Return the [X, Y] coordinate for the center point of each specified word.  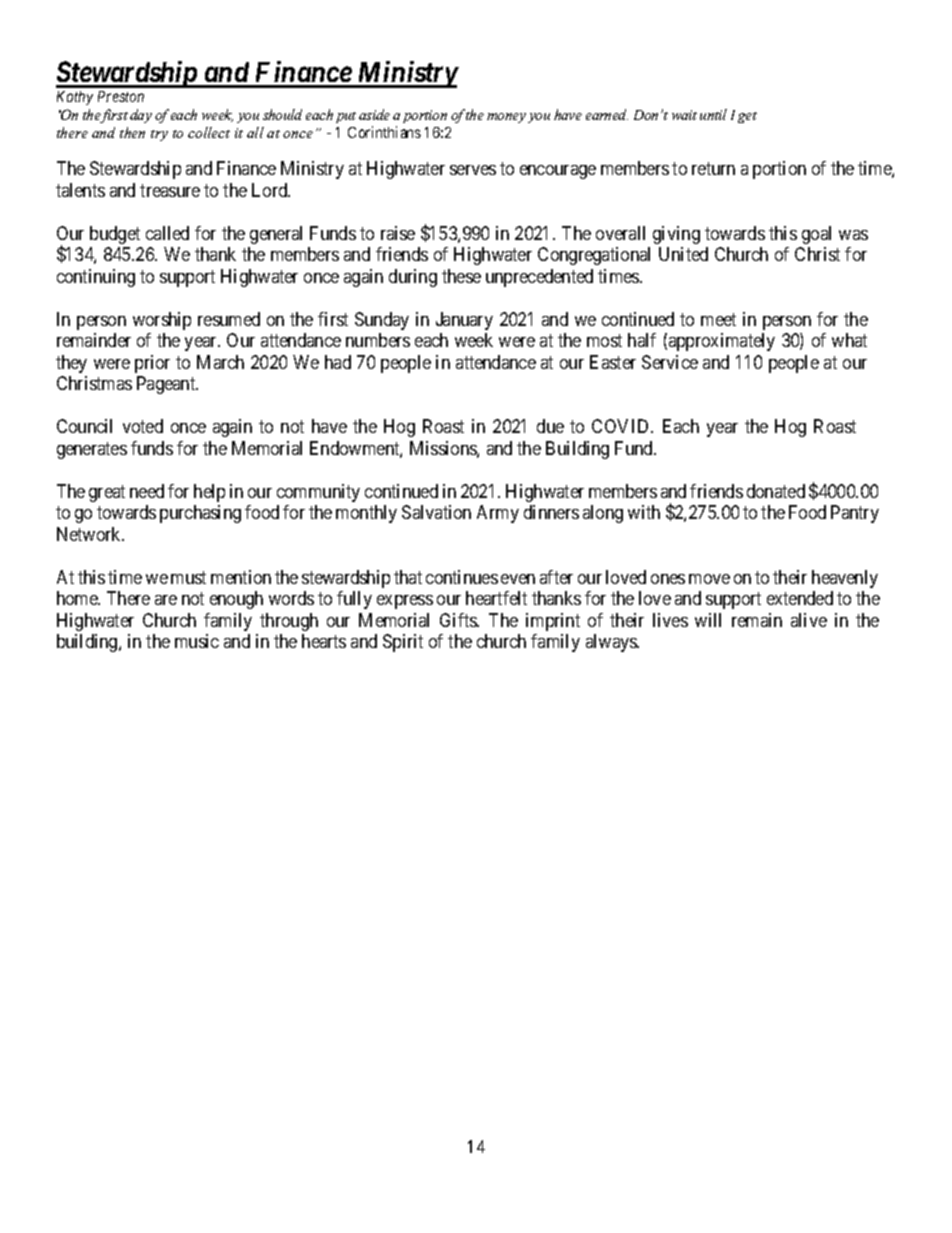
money [506, 118]
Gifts [459, 620]
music [197, 641]
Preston [121, 96]
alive [809, 620]
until [713, 114]
